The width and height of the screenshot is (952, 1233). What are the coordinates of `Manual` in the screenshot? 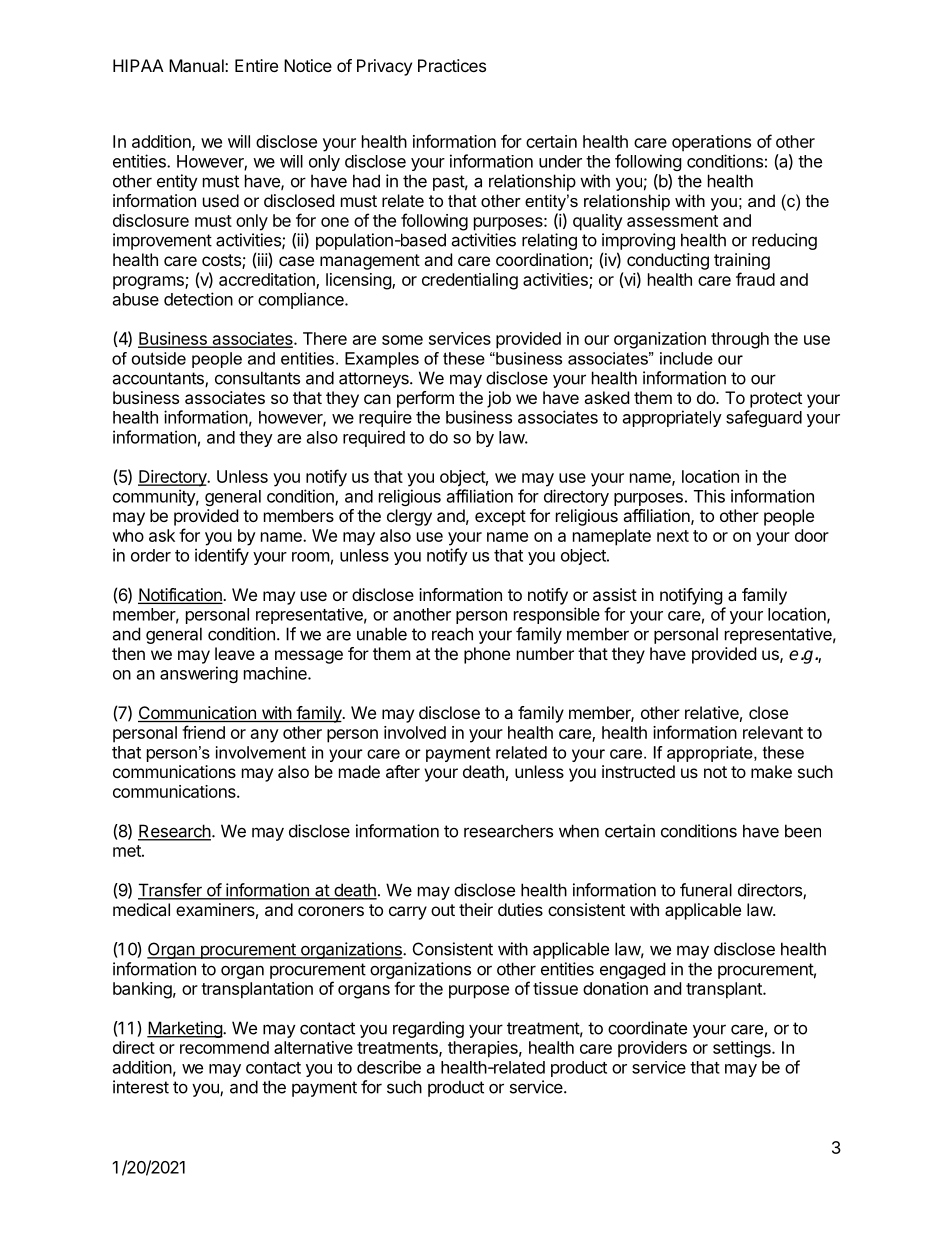 It's located at (197, 65).
